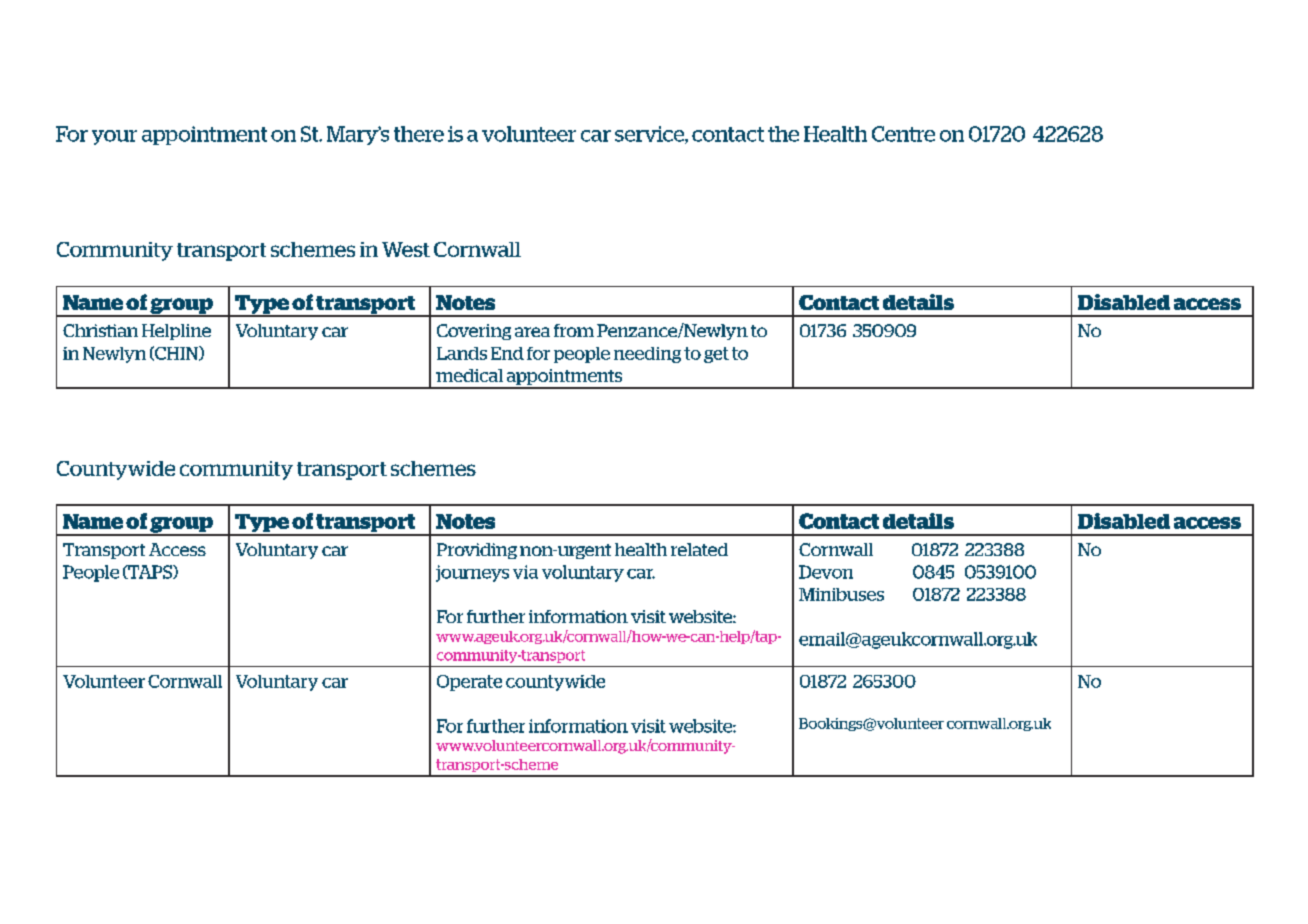 The width and height of the document is (1308, 924). What do you see at coordinates (100, 330) in the document?
I see `Christian` at bounding box center [100, 330].
